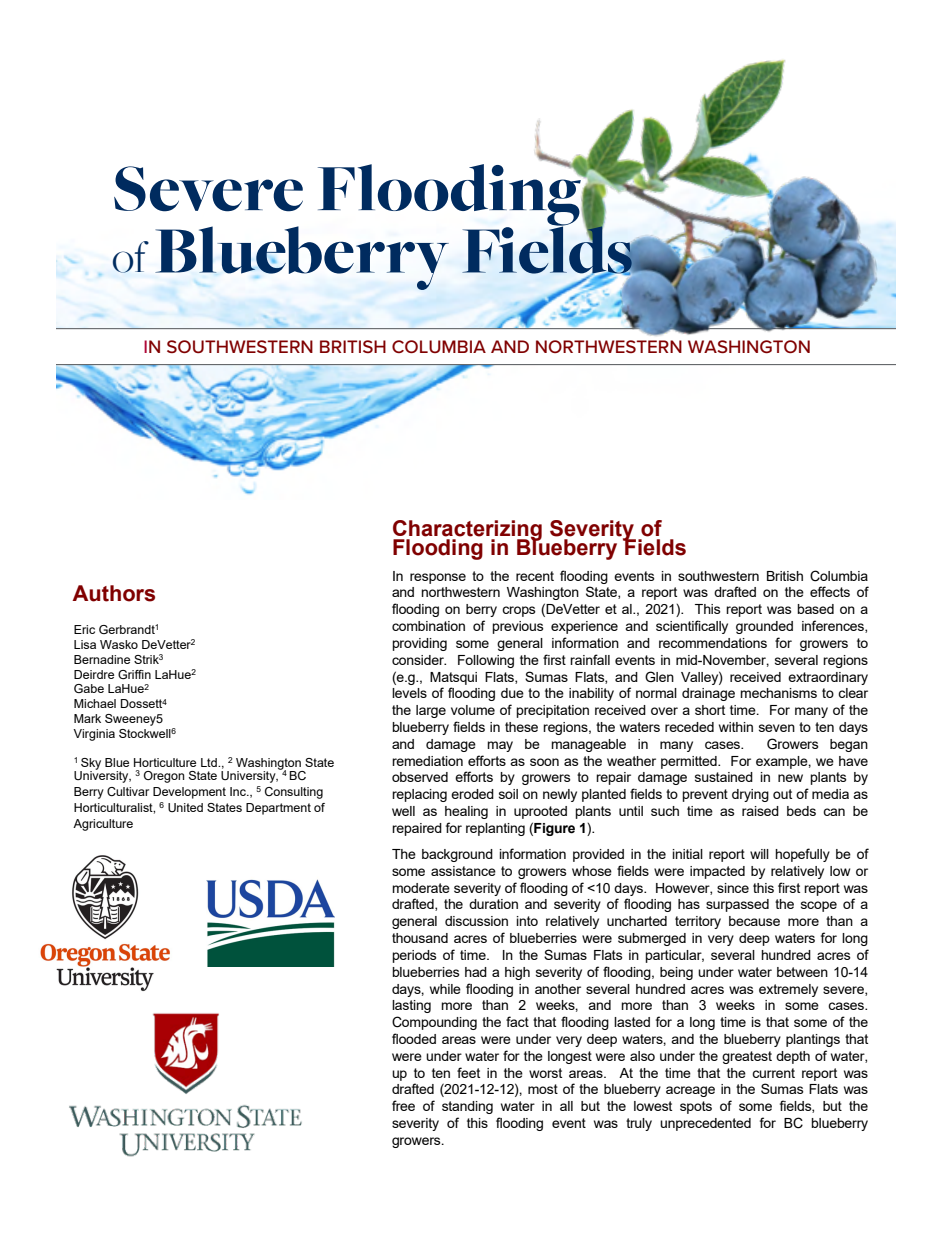 This document has height=1233, width=952. Describe the element at coordinates (438, 578) in the document. I see `response` at that location.
